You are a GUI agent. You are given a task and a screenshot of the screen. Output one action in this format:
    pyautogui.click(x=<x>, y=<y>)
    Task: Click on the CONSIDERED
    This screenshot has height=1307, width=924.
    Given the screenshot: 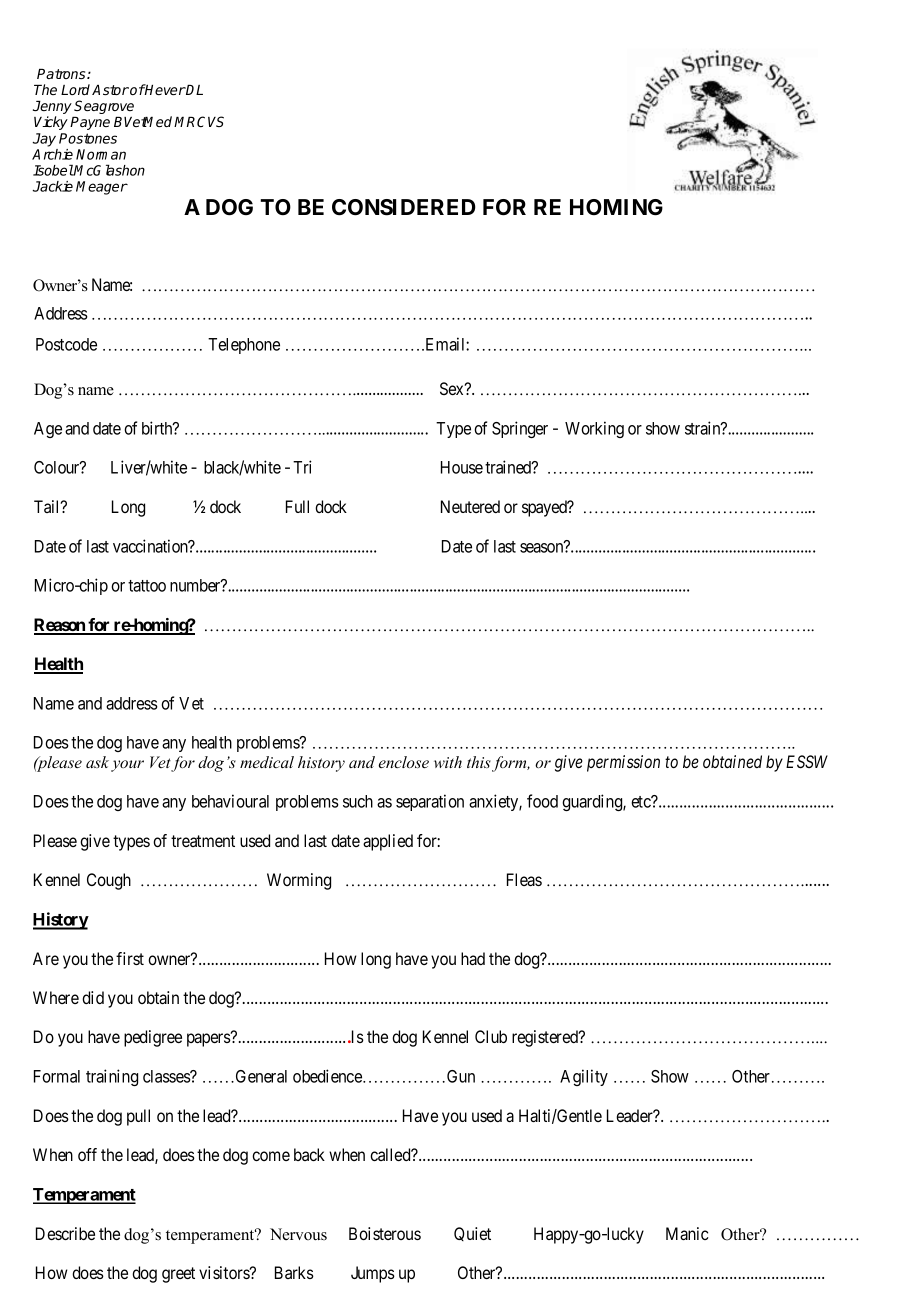 What is the action you would take?
    pyautogui.click(x=404, y=207)
